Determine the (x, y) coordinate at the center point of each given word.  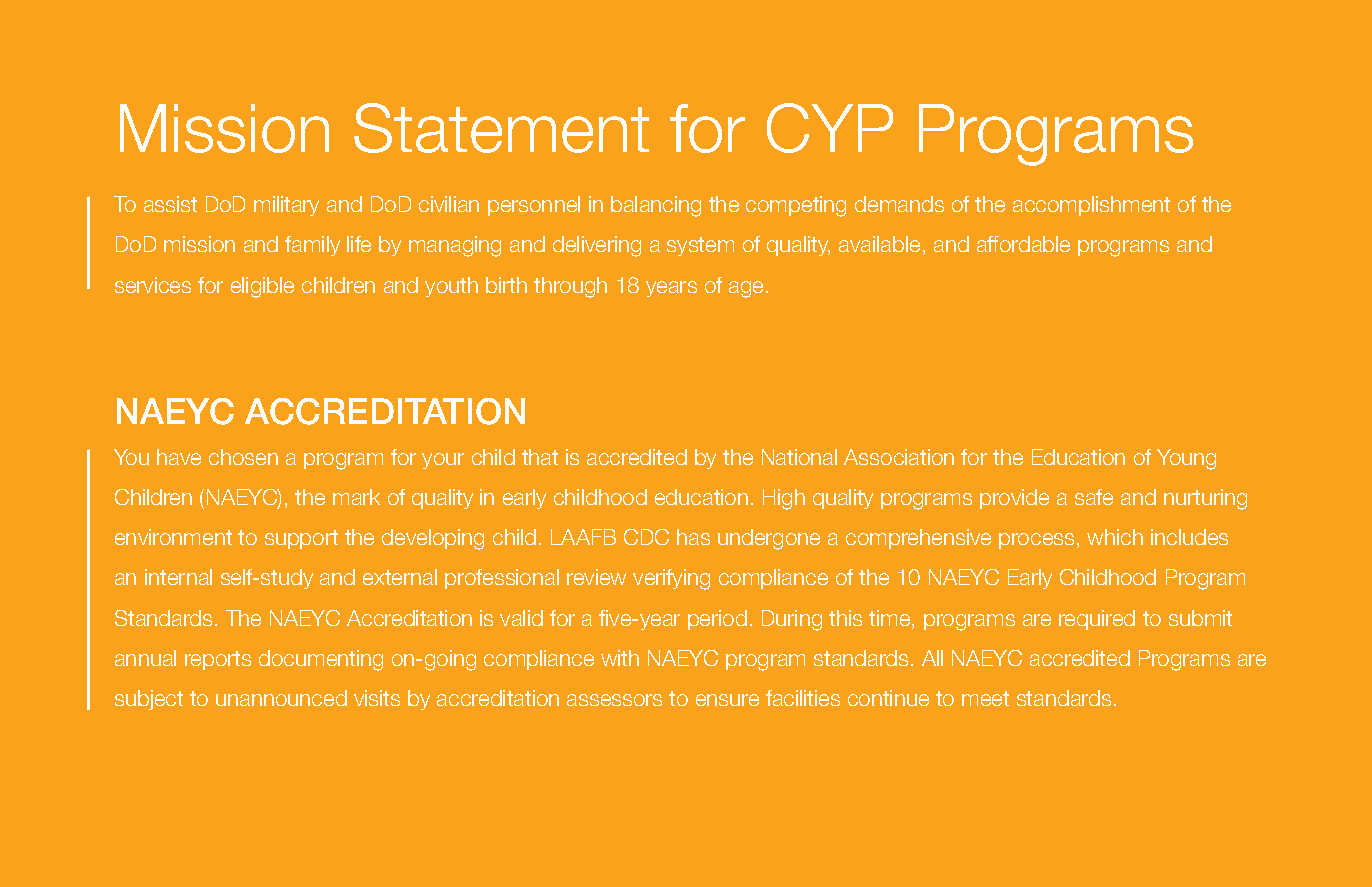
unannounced (281, 698)
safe (1094, 497)
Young (1186, 459)
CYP (830, 128)
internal (178, 577)
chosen (243, 457)
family (312, 246)
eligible (262, 287)
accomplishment (1091, 206)
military (286, 206)
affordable (1023, 244)
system (700, 246)
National (799, 457)
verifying (671, 579)
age (746, 289)
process (1036, 541)
